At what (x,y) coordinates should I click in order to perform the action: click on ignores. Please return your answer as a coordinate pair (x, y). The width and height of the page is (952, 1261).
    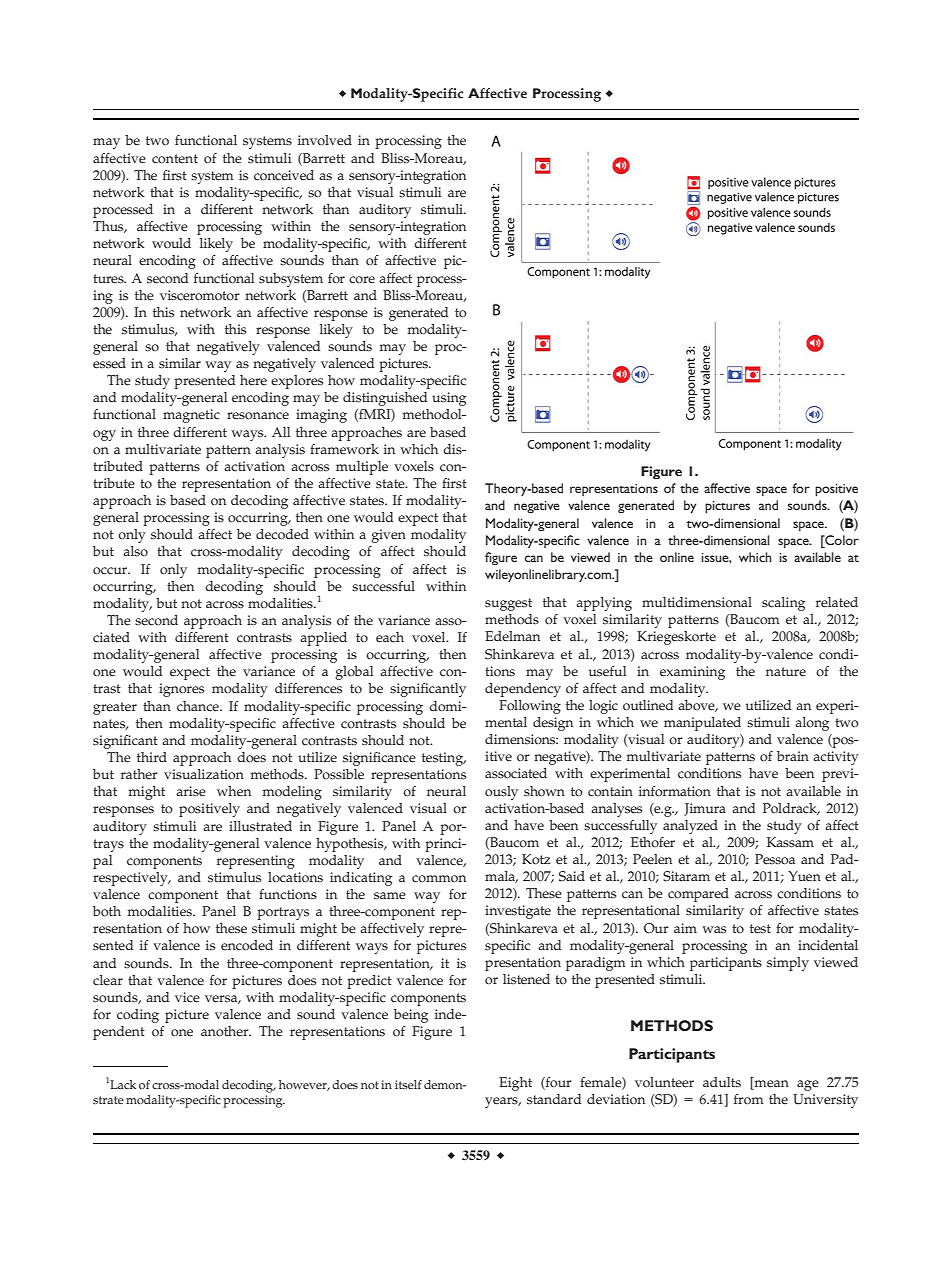
    Looking at the image, I should click on (181, 690).
